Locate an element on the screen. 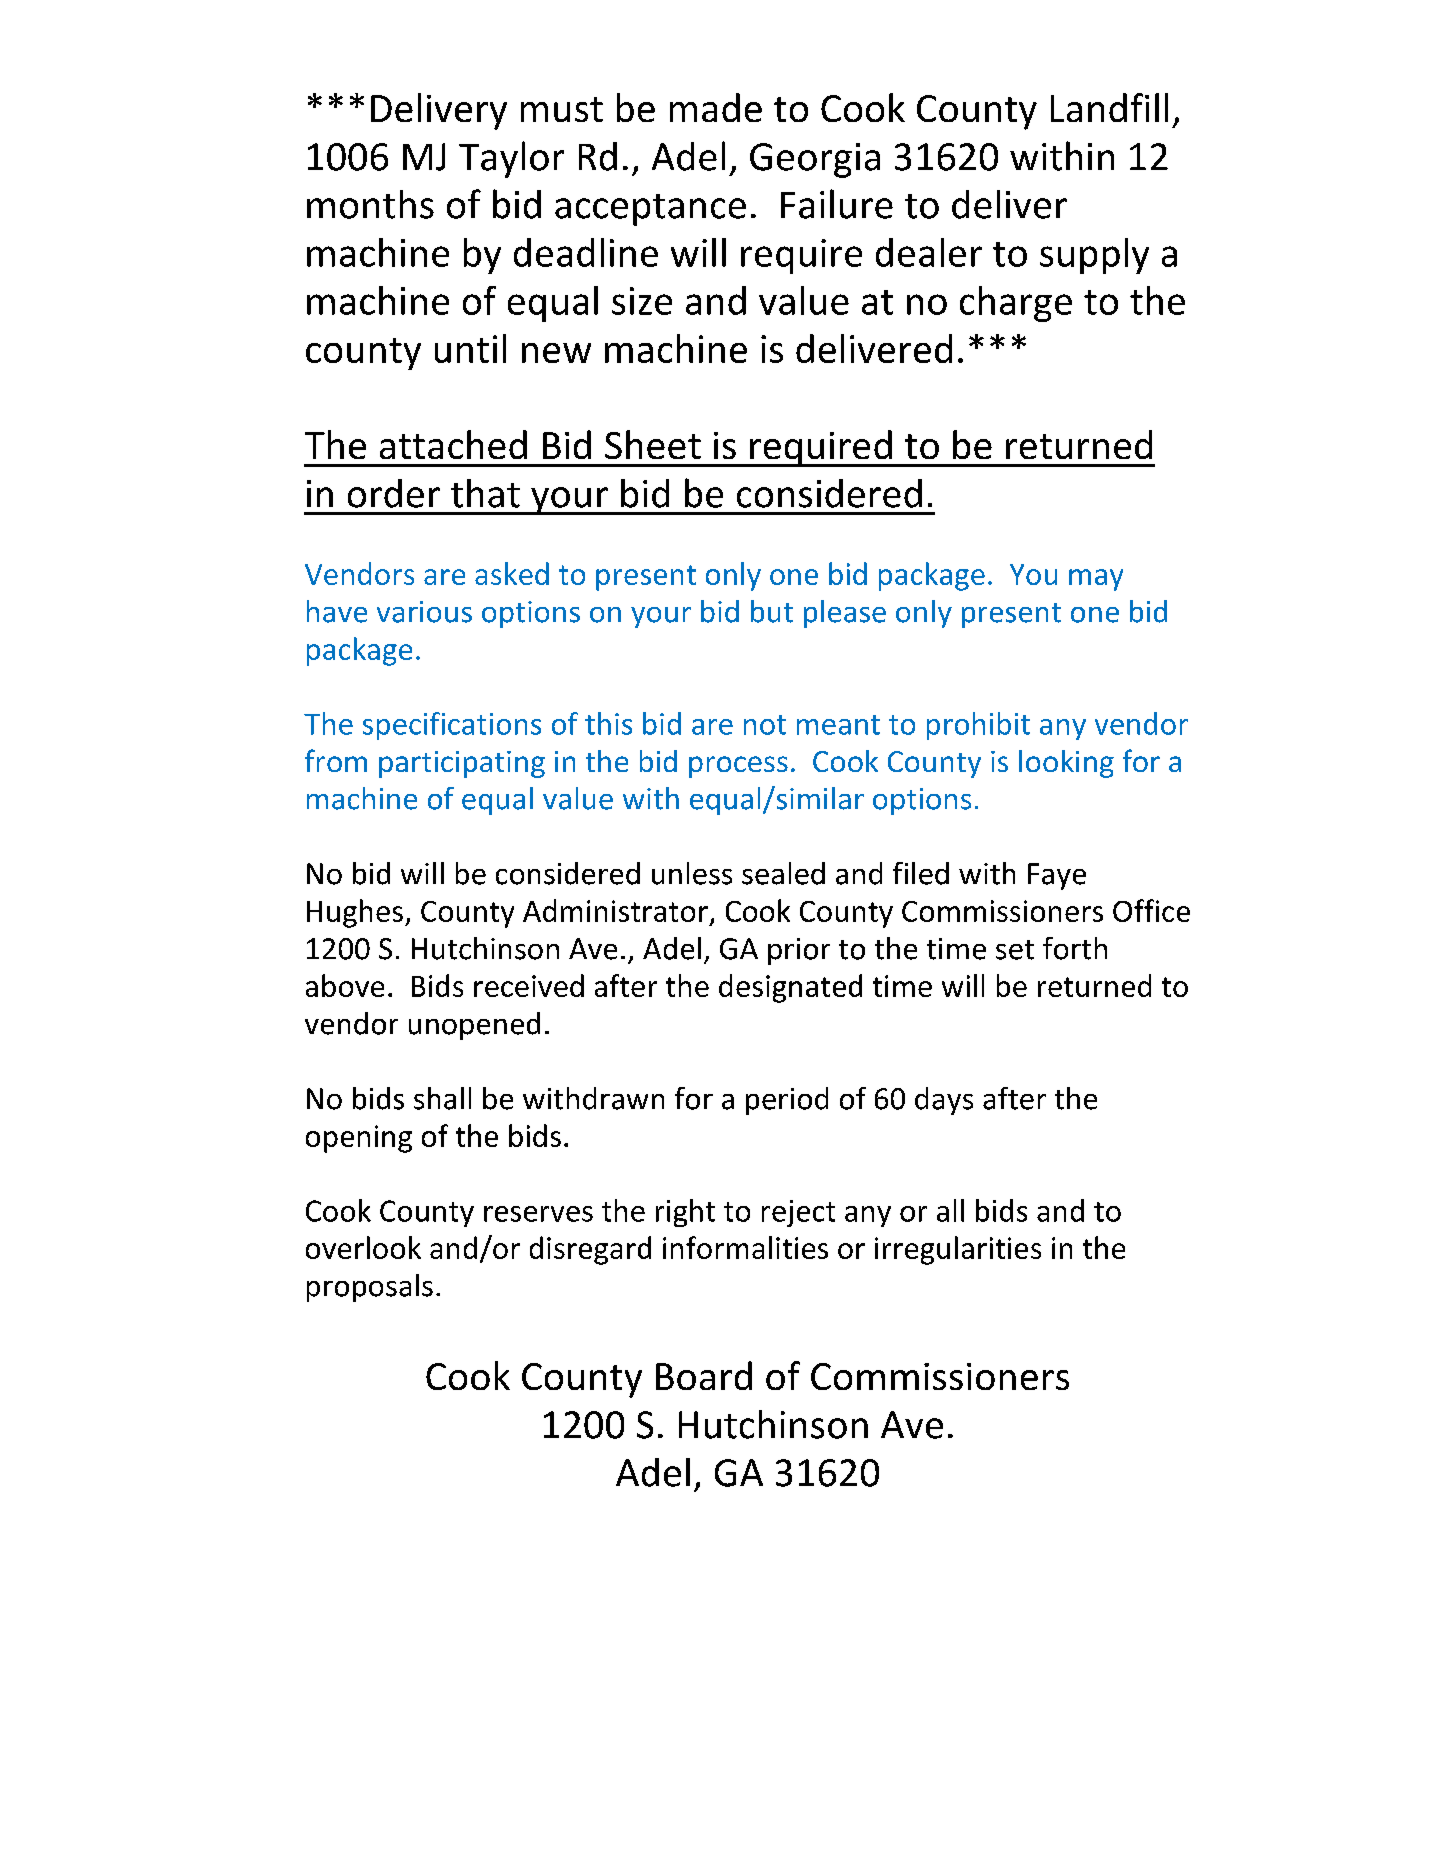  irregularities is located at coordinates (958, 1250).
